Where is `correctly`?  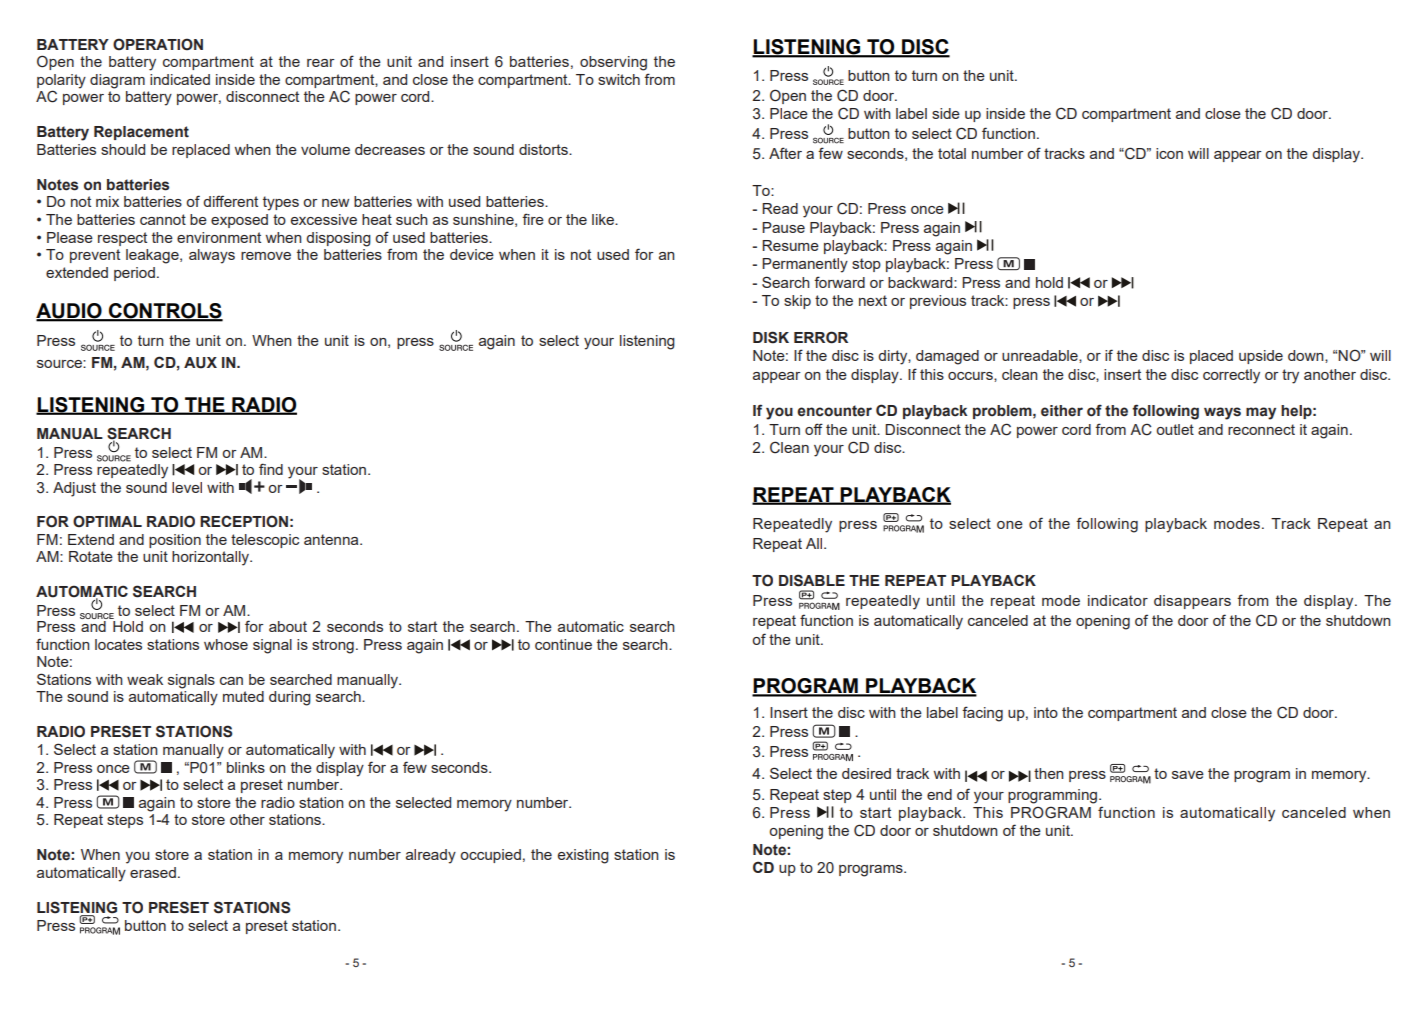 correctly is located at coordinates (1231, 376).
